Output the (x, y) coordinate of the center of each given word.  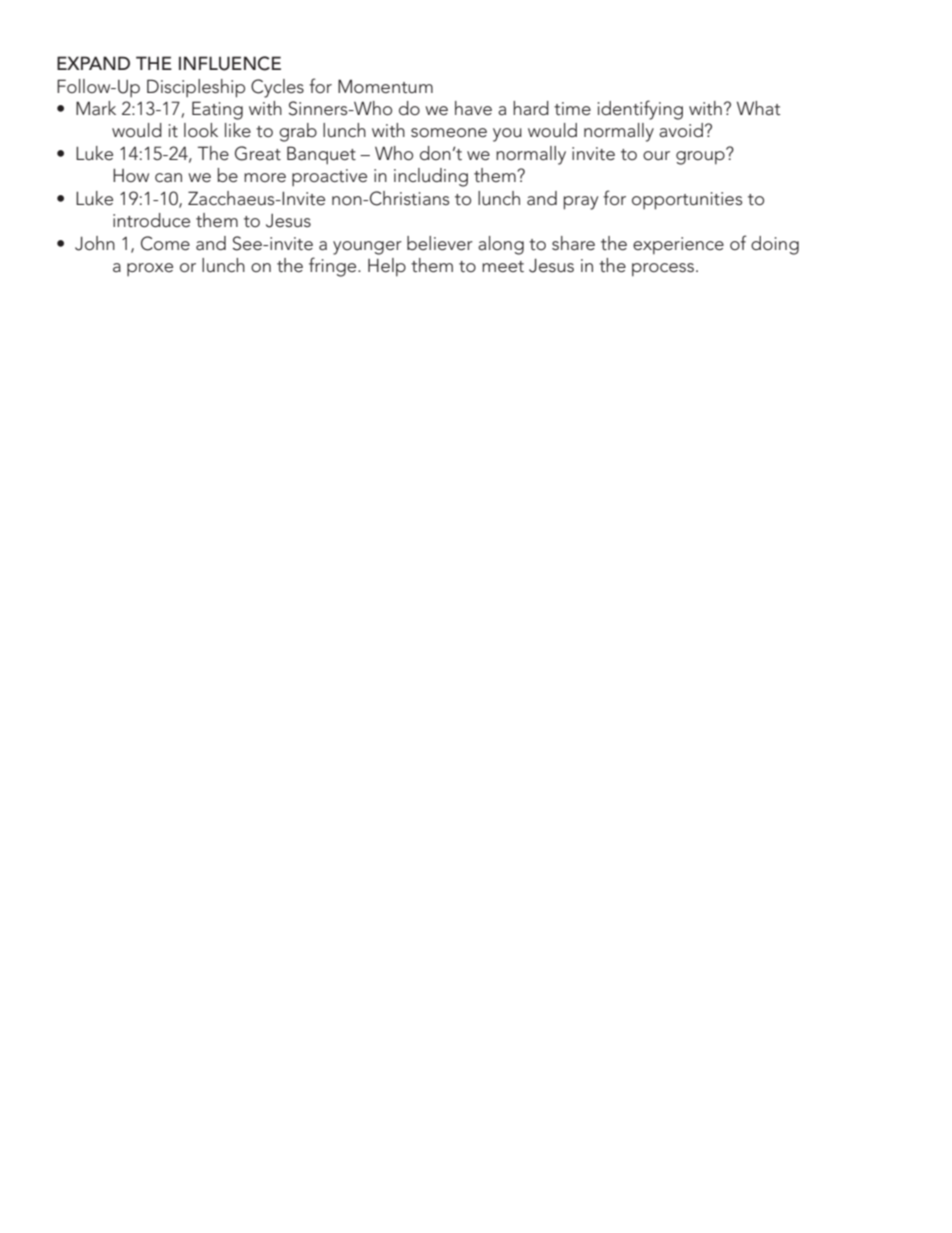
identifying (640, 110)
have (473, 108)
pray (581, 203)
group (701, 157)
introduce (151, 220)
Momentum (385, 86)
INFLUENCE (230, 63)
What (758, 108)
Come (165, 243)
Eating (217, 110)
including (431, 177)
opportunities (687, 201)
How (131, 175)
